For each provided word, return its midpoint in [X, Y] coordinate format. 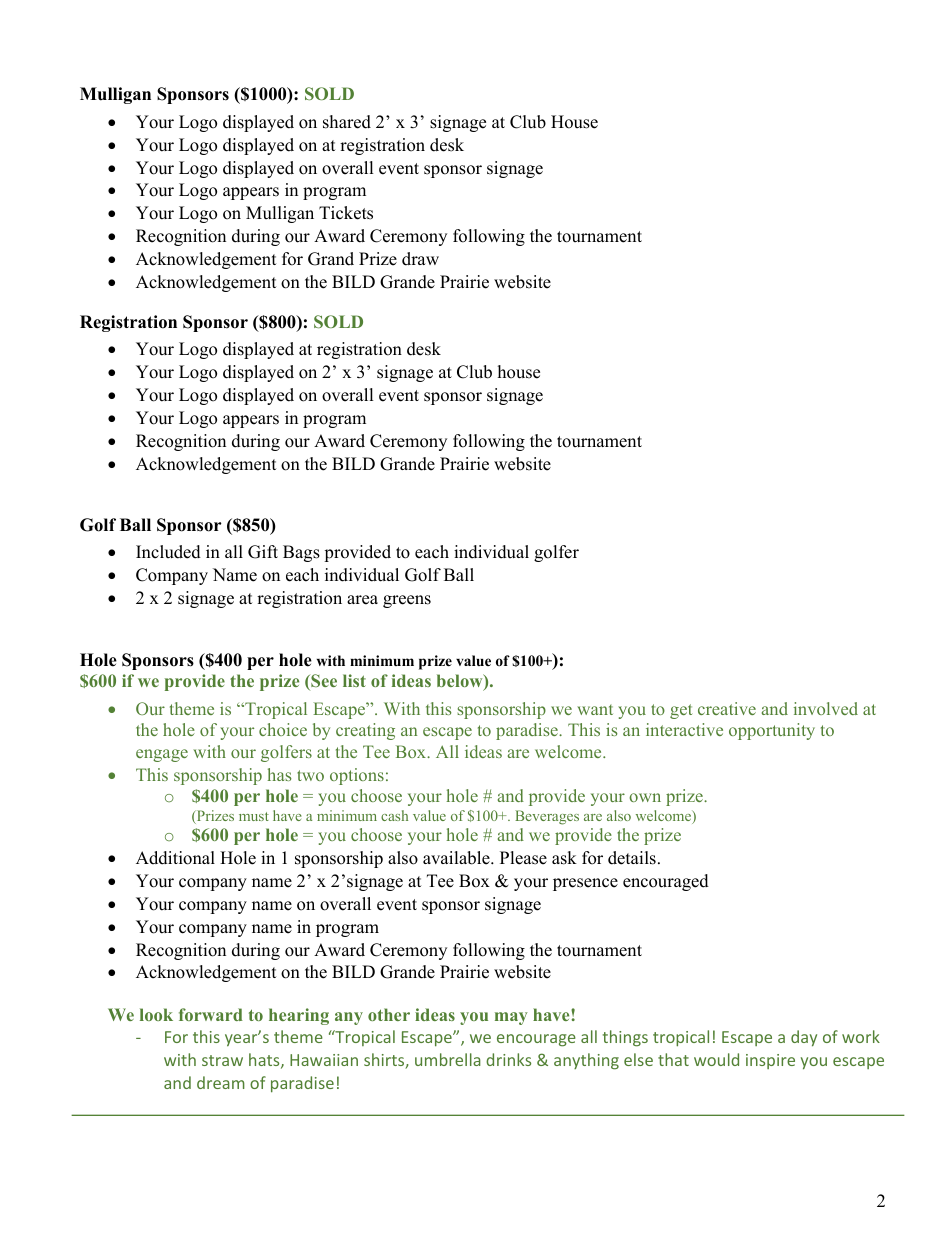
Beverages [547, 817]
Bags [301, 553]
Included [168, 552]
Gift [263, 552]
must [254, 816]
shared [347, 122]
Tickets [346, 213]
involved [826, 708]
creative [727, 708]
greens [407, 601]
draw [420, 259]
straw [222, 1060]
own [645, 797]
